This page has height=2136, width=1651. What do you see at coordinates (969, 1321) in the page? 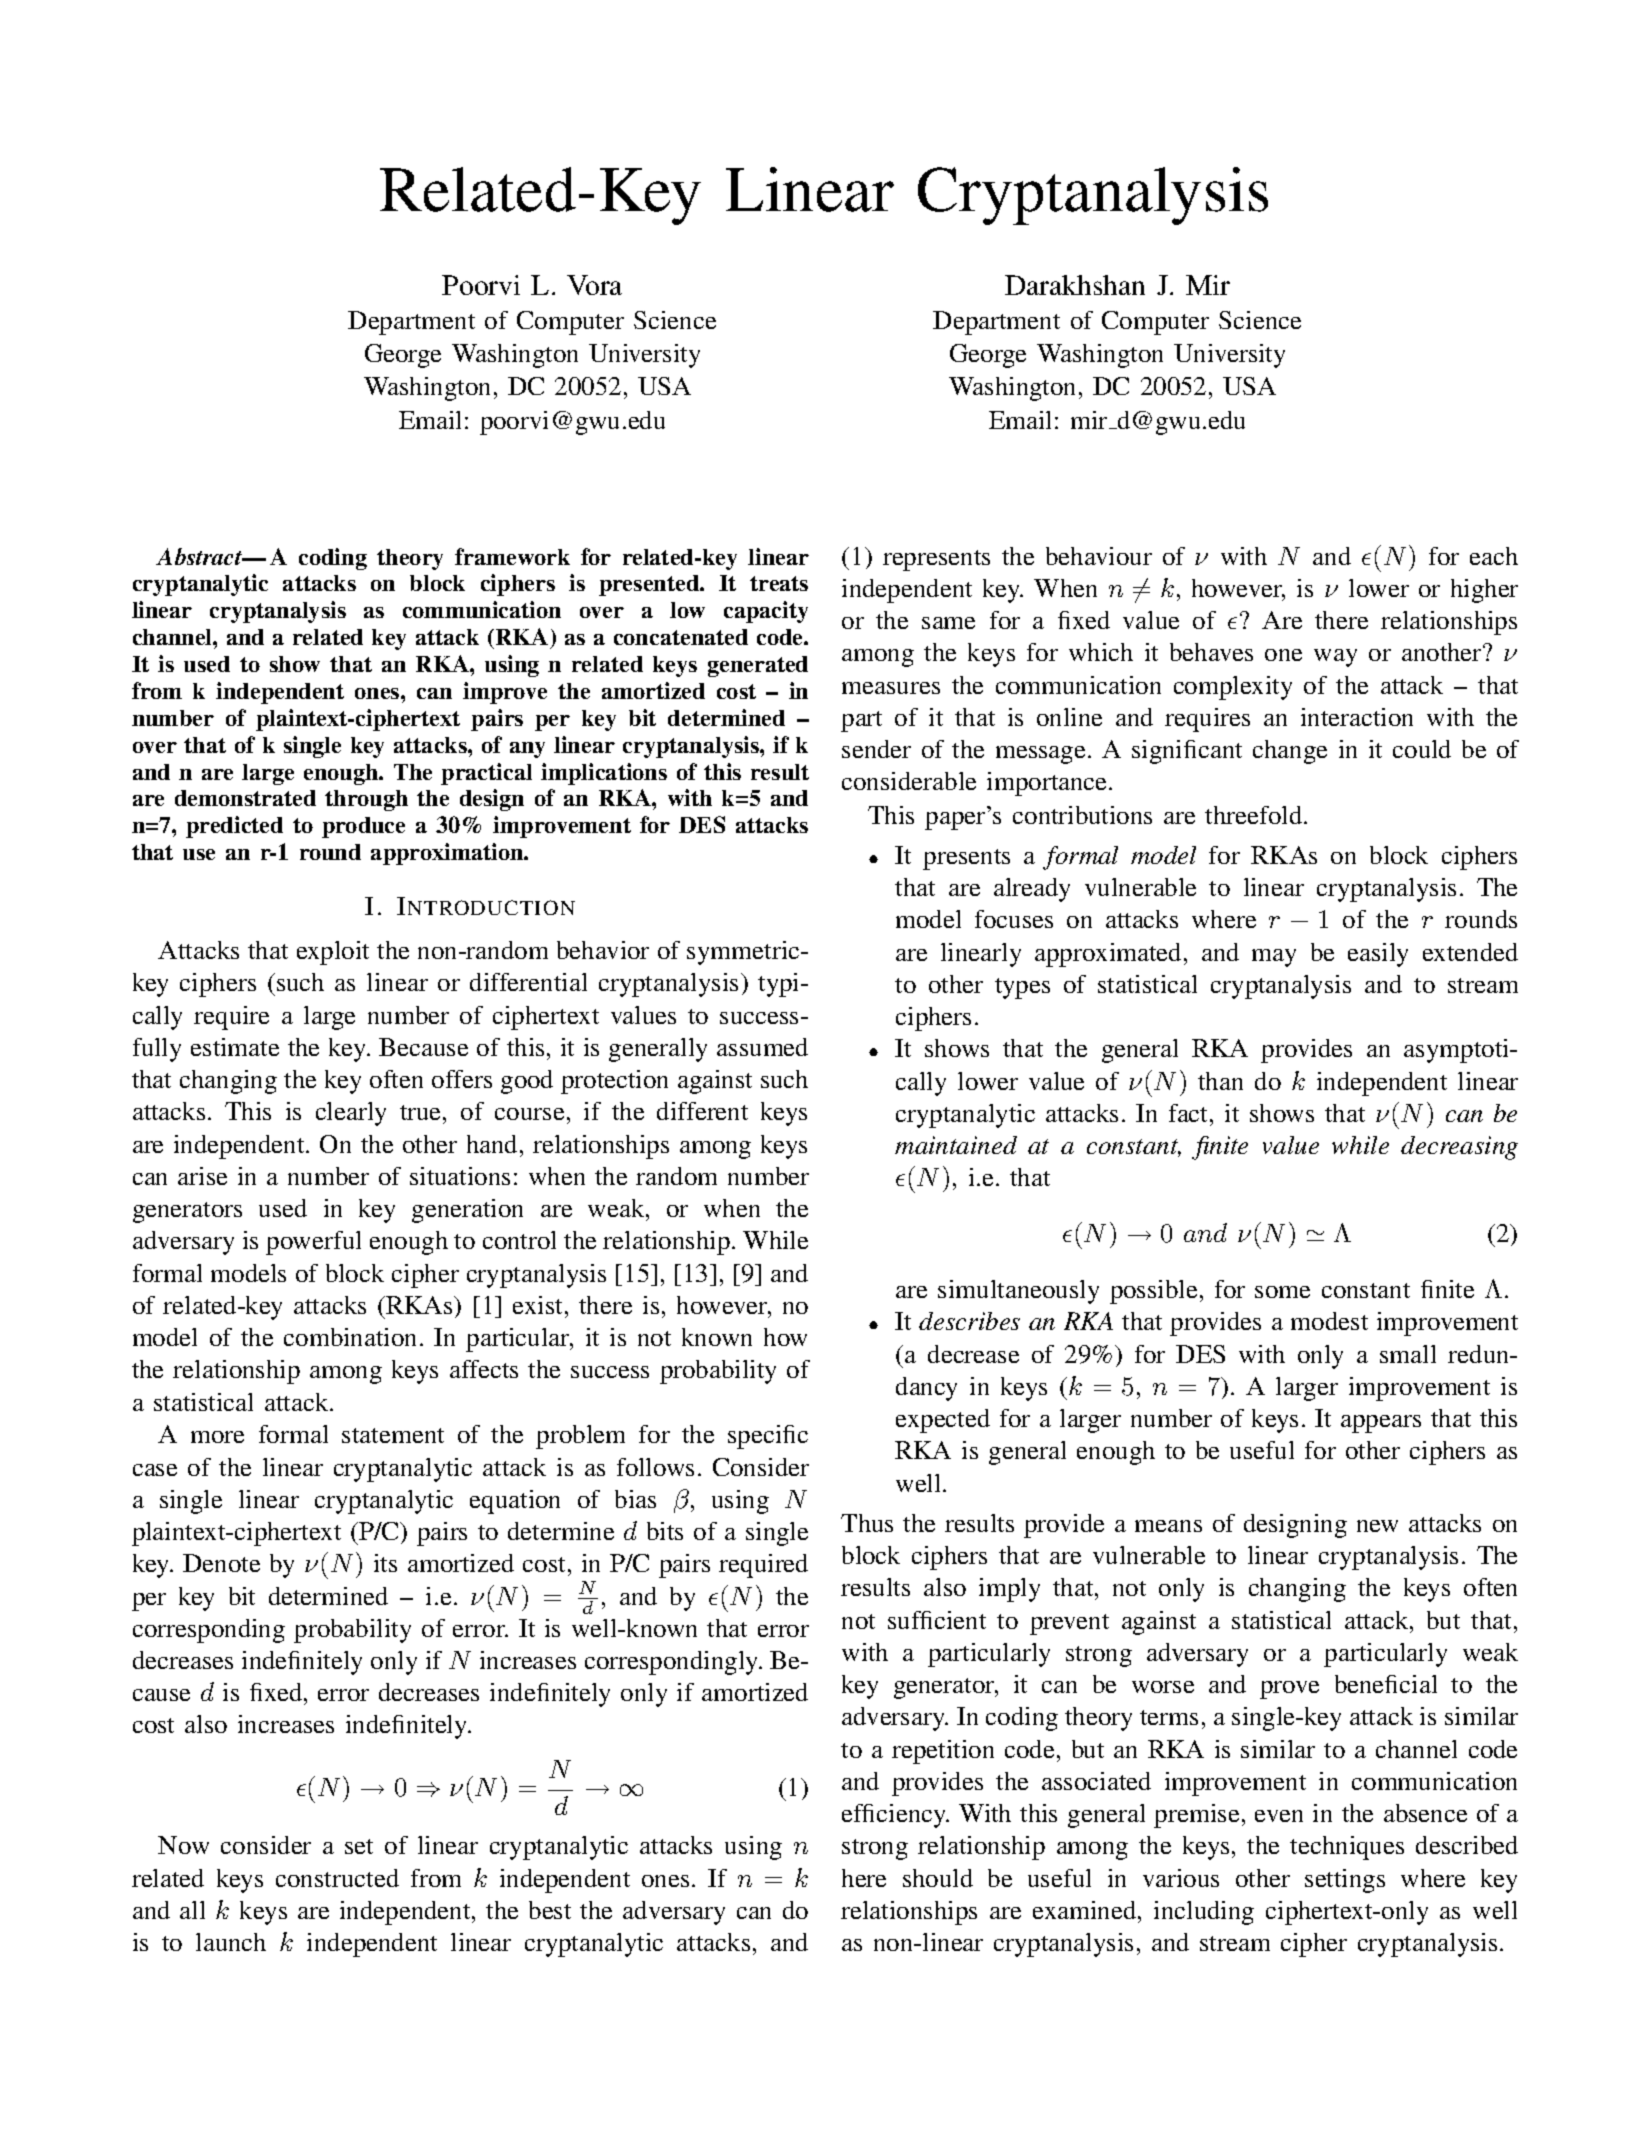
I see `describes` at bounding box center [969, 1321].
